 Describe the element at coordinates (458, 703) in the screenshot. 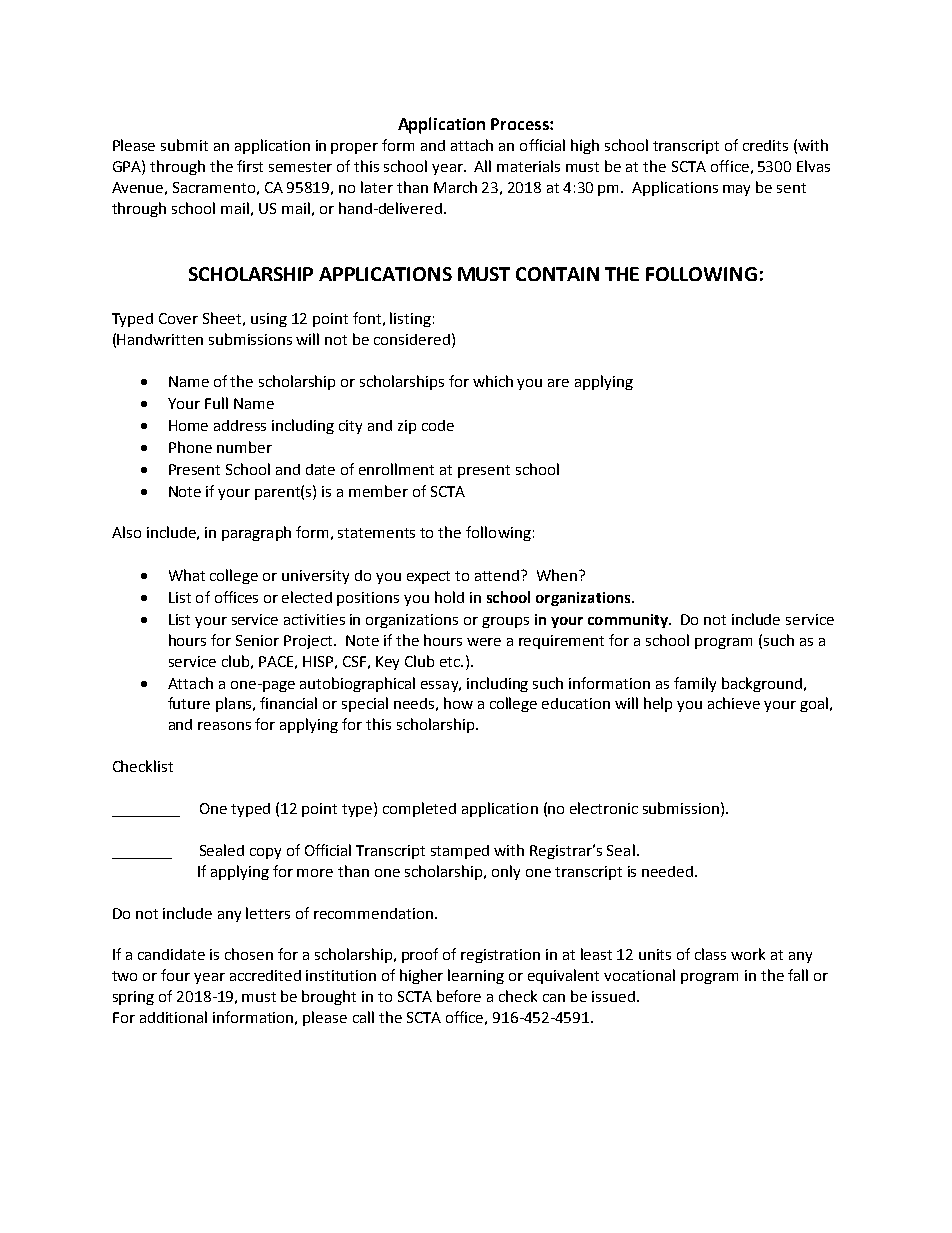

I see `how` at that location.
